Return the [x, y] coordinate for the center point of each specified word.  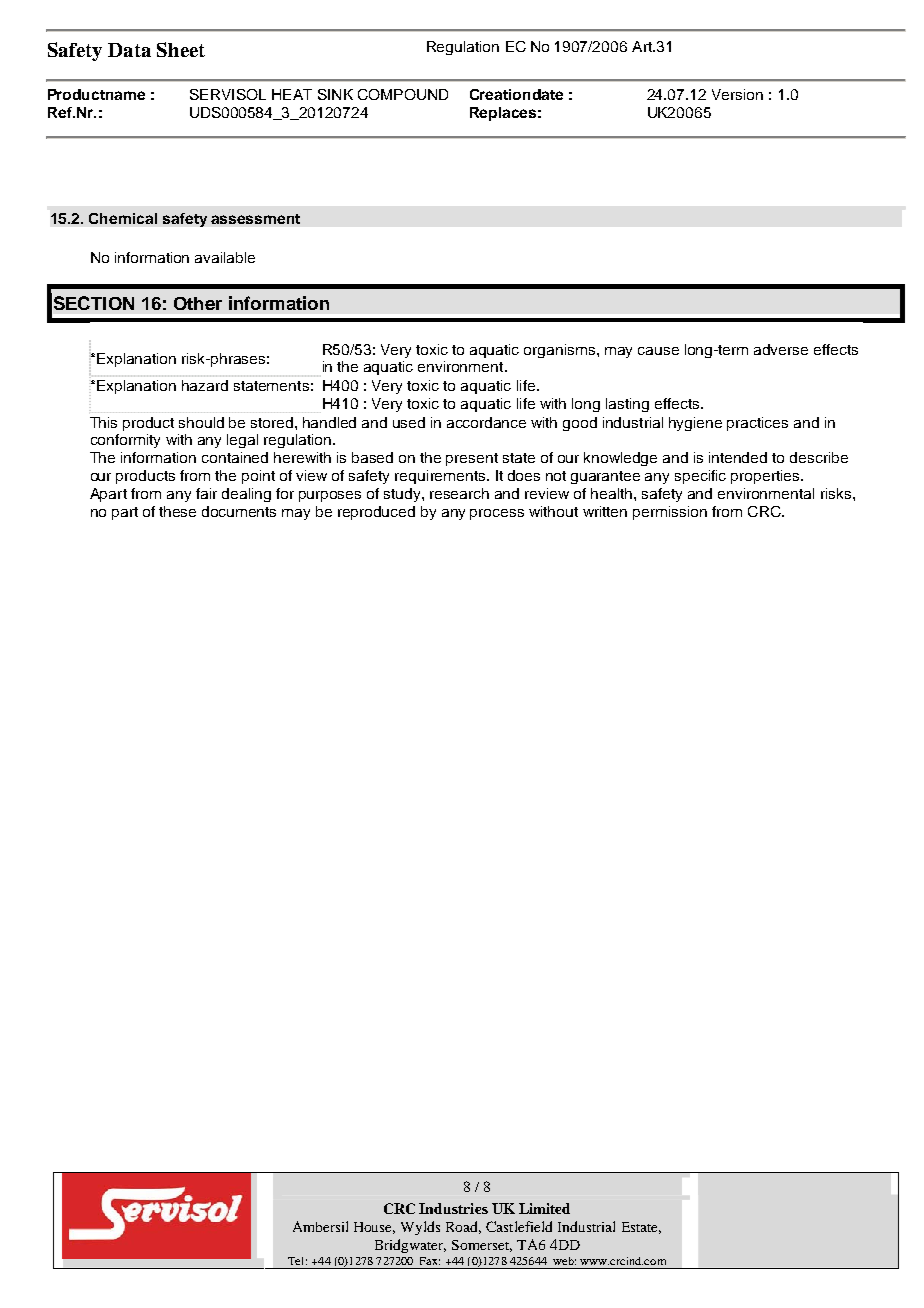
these [177, 511]
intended [738, 457]
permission [670, 513]
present [472, 459]
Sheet [181, 49]
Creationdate [516, 94]
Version [737, 94]
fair [206, 493]
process [497, 514]
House [374, 1228]
